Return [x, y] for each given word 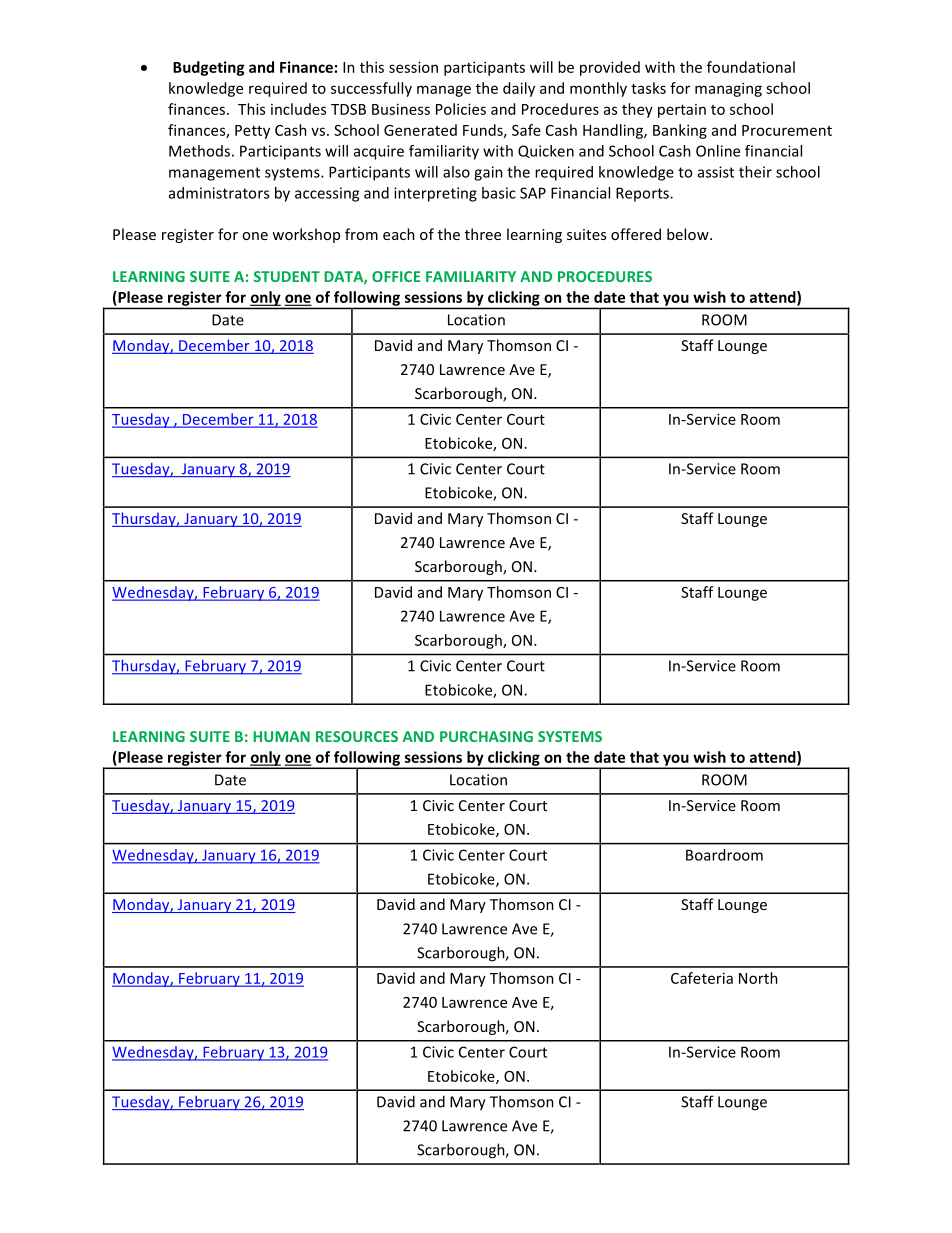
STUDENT [287, 276]
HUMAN [281, 736]
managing [728, 89]
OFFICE [396, 276]
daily [519, 89]
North [758, 978]
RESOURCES [357, 736]
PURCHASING [486, 736]
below [689, 234]
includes [298, 109]
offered [636, 234]
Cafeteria [702, 978]
